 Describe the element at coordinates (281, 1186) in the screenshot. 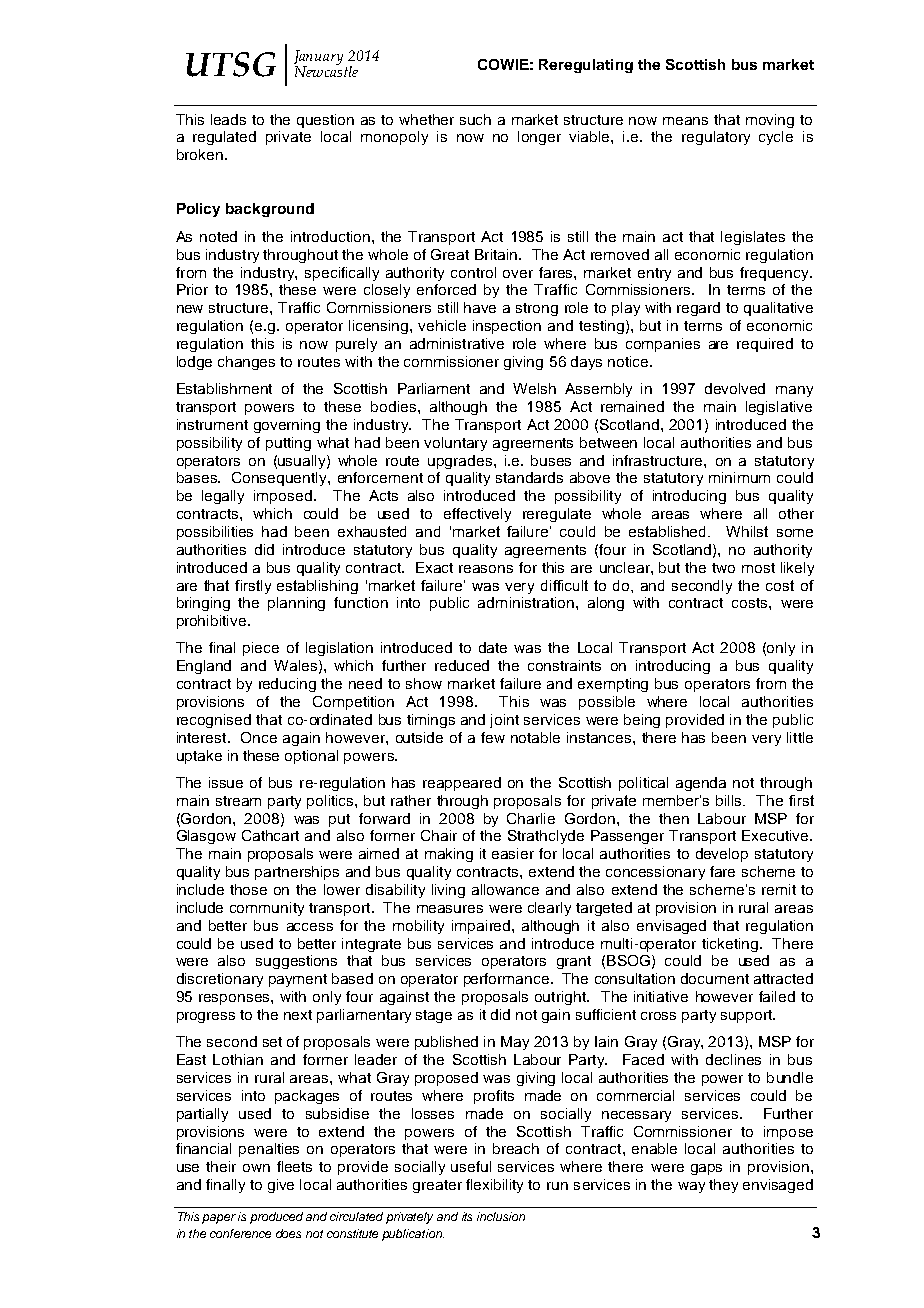

I see `give` at that location.
